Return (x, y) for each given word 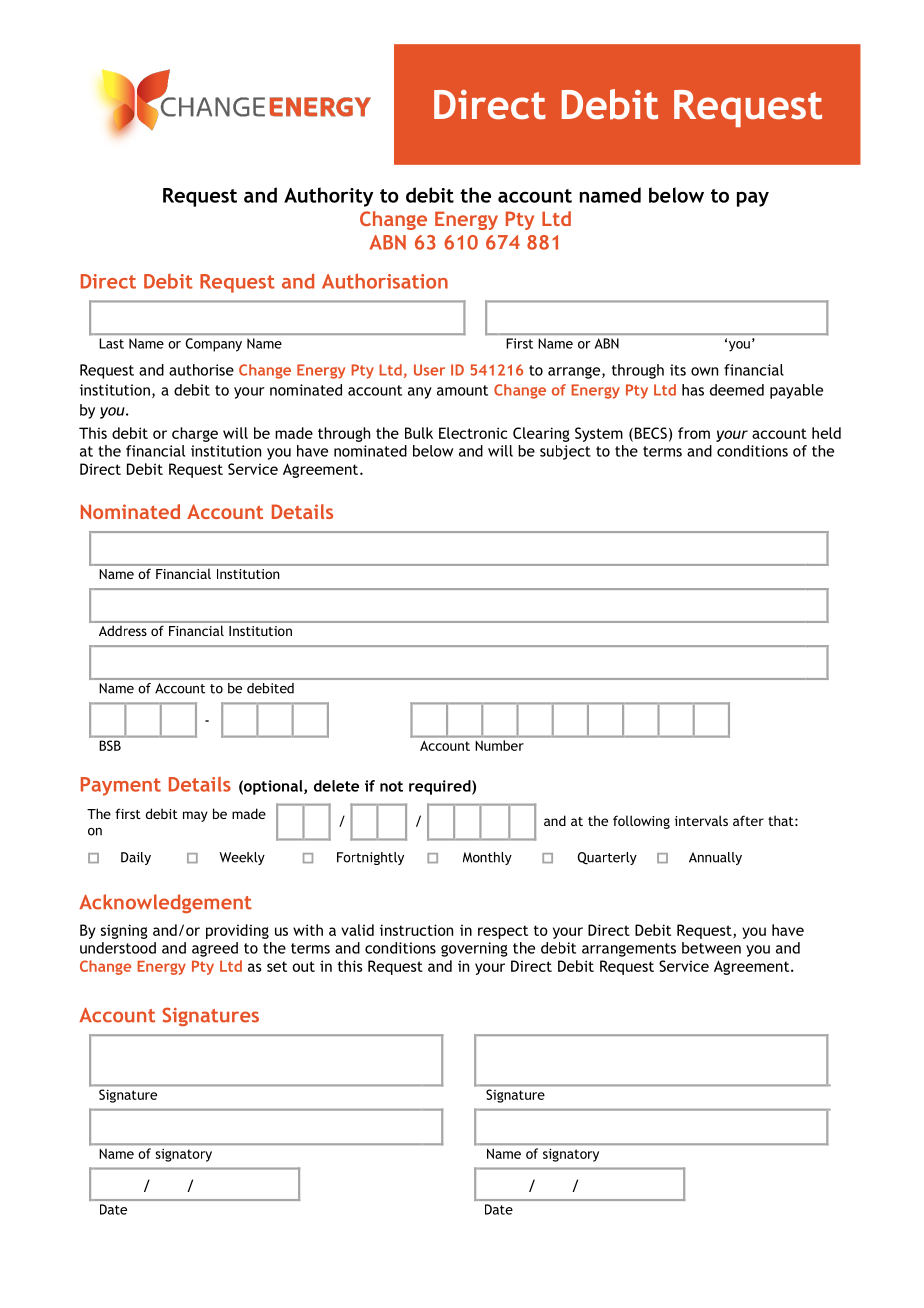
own (704, 371)
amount (462, 390)
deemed (737, 390)
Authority (328, 197)
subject (565, 452)
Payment (121, 786)
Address (123, 631)
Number (500, 745)
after (748, 820)
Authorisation (385, 281)
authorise (201, 370)
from (694, 433)
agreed (215, 949)
